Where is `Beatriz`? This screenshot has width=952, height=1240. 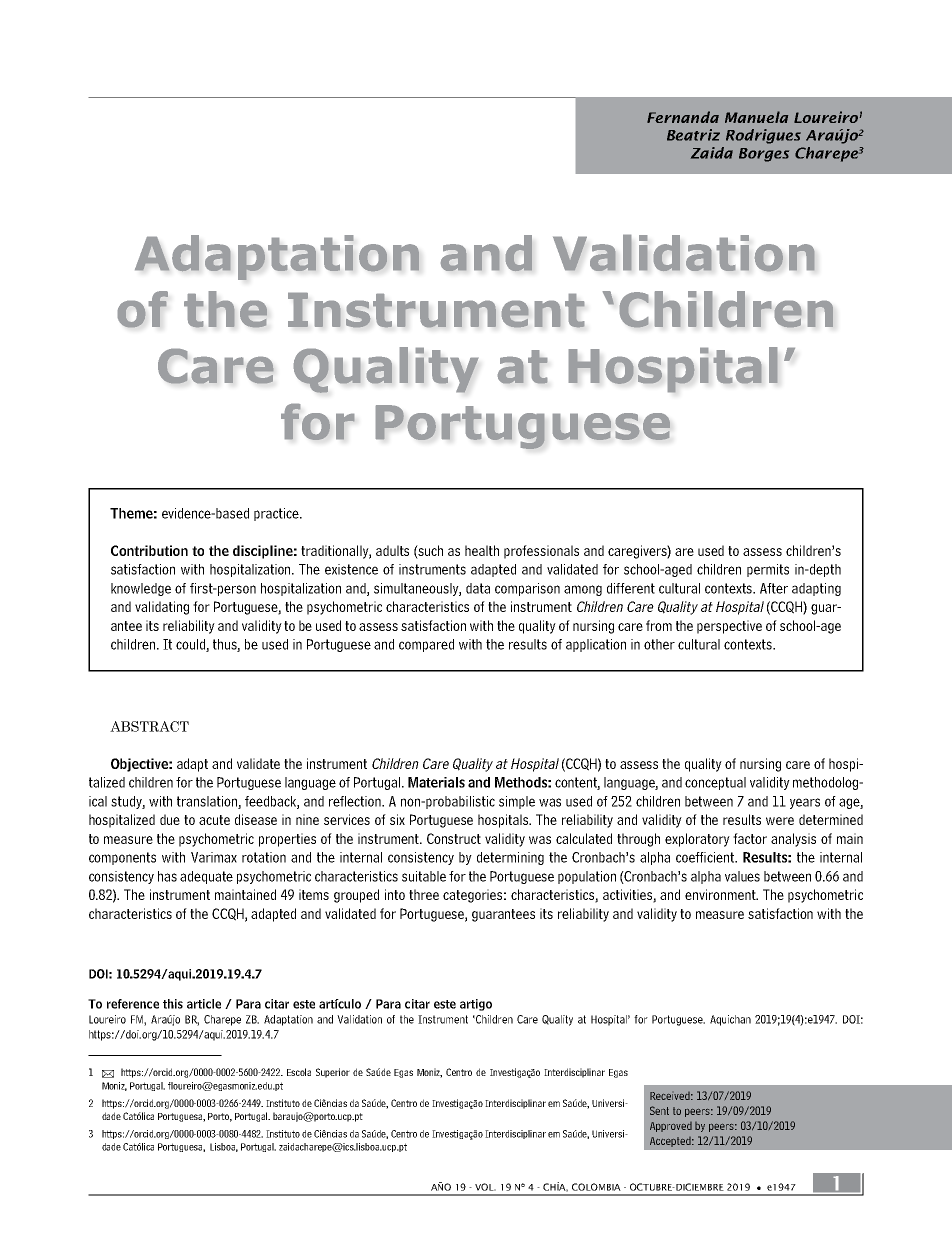
Beatriz is located at coordinates (693, 135).
